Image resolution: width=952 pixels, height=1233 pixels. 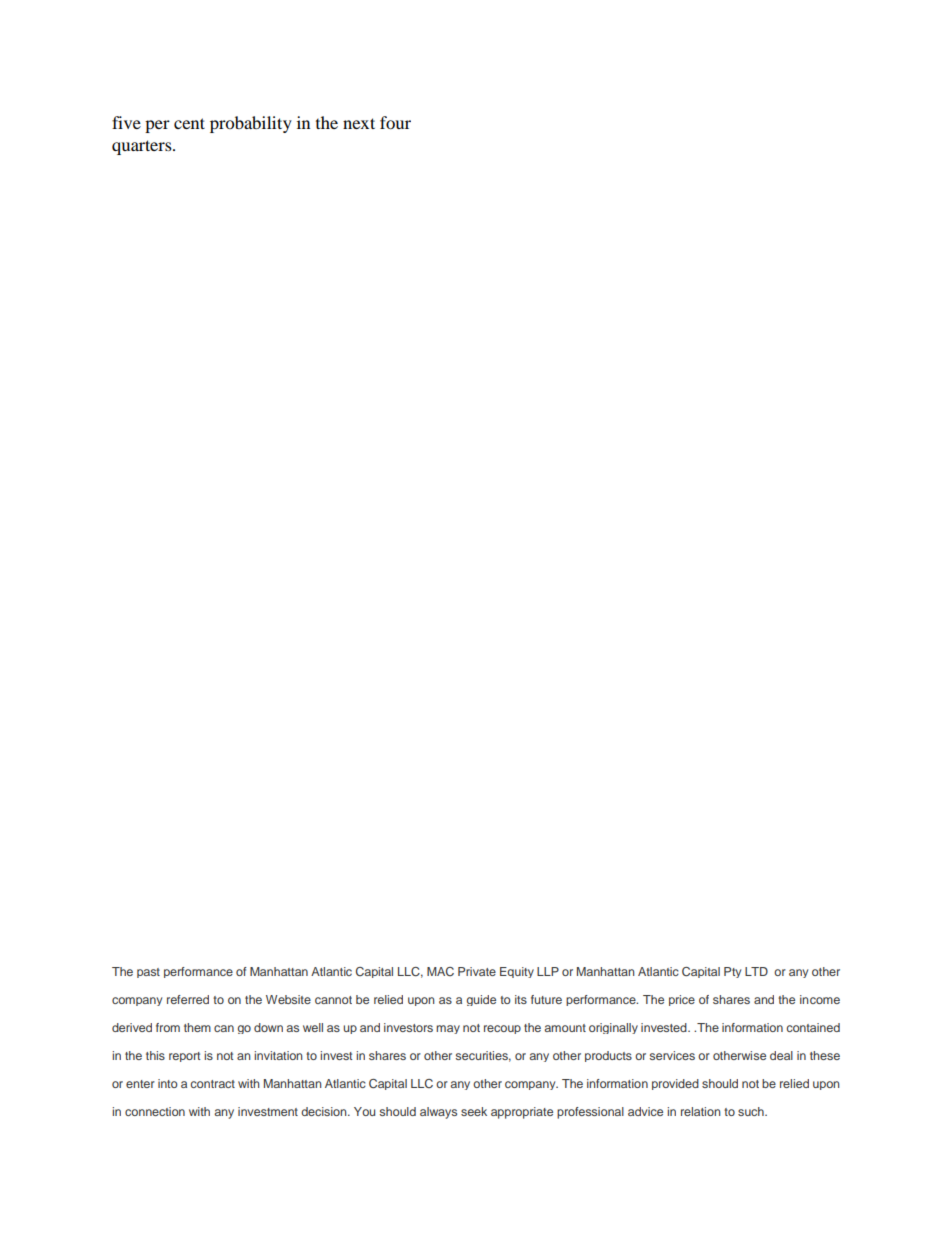 I want to click on Website, so click(x=288, y=999).
